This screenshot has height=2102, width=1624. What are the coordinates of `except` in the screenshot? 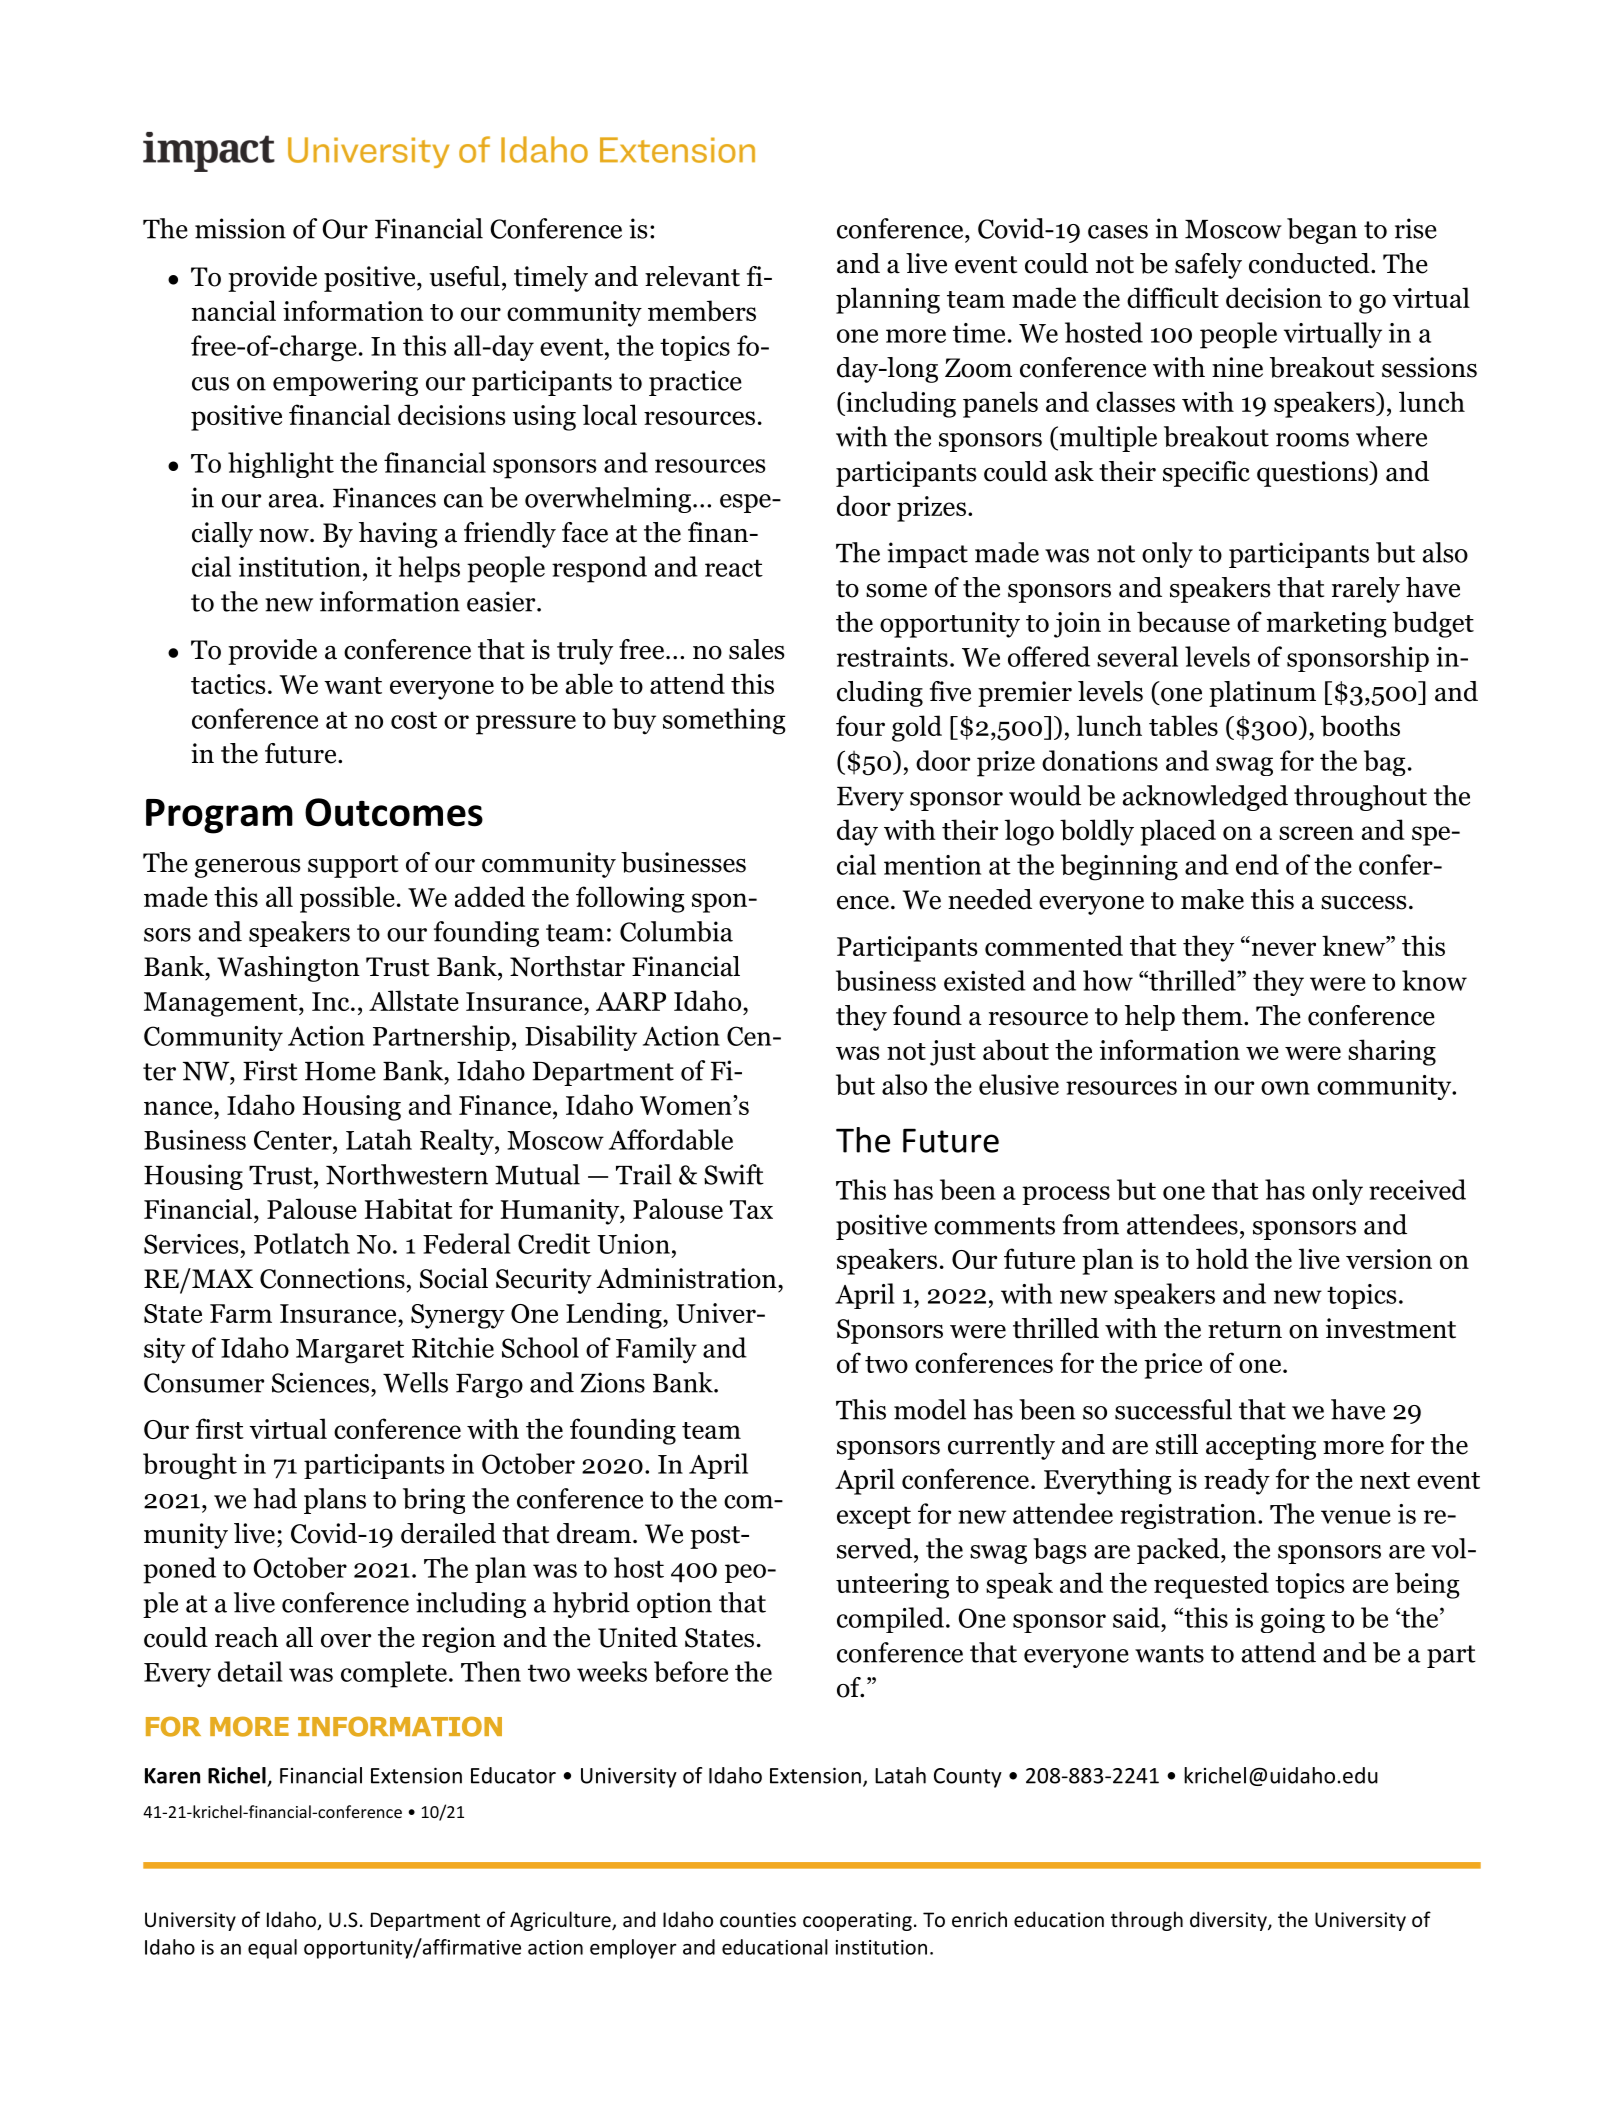 It's located at (874, 1517).
